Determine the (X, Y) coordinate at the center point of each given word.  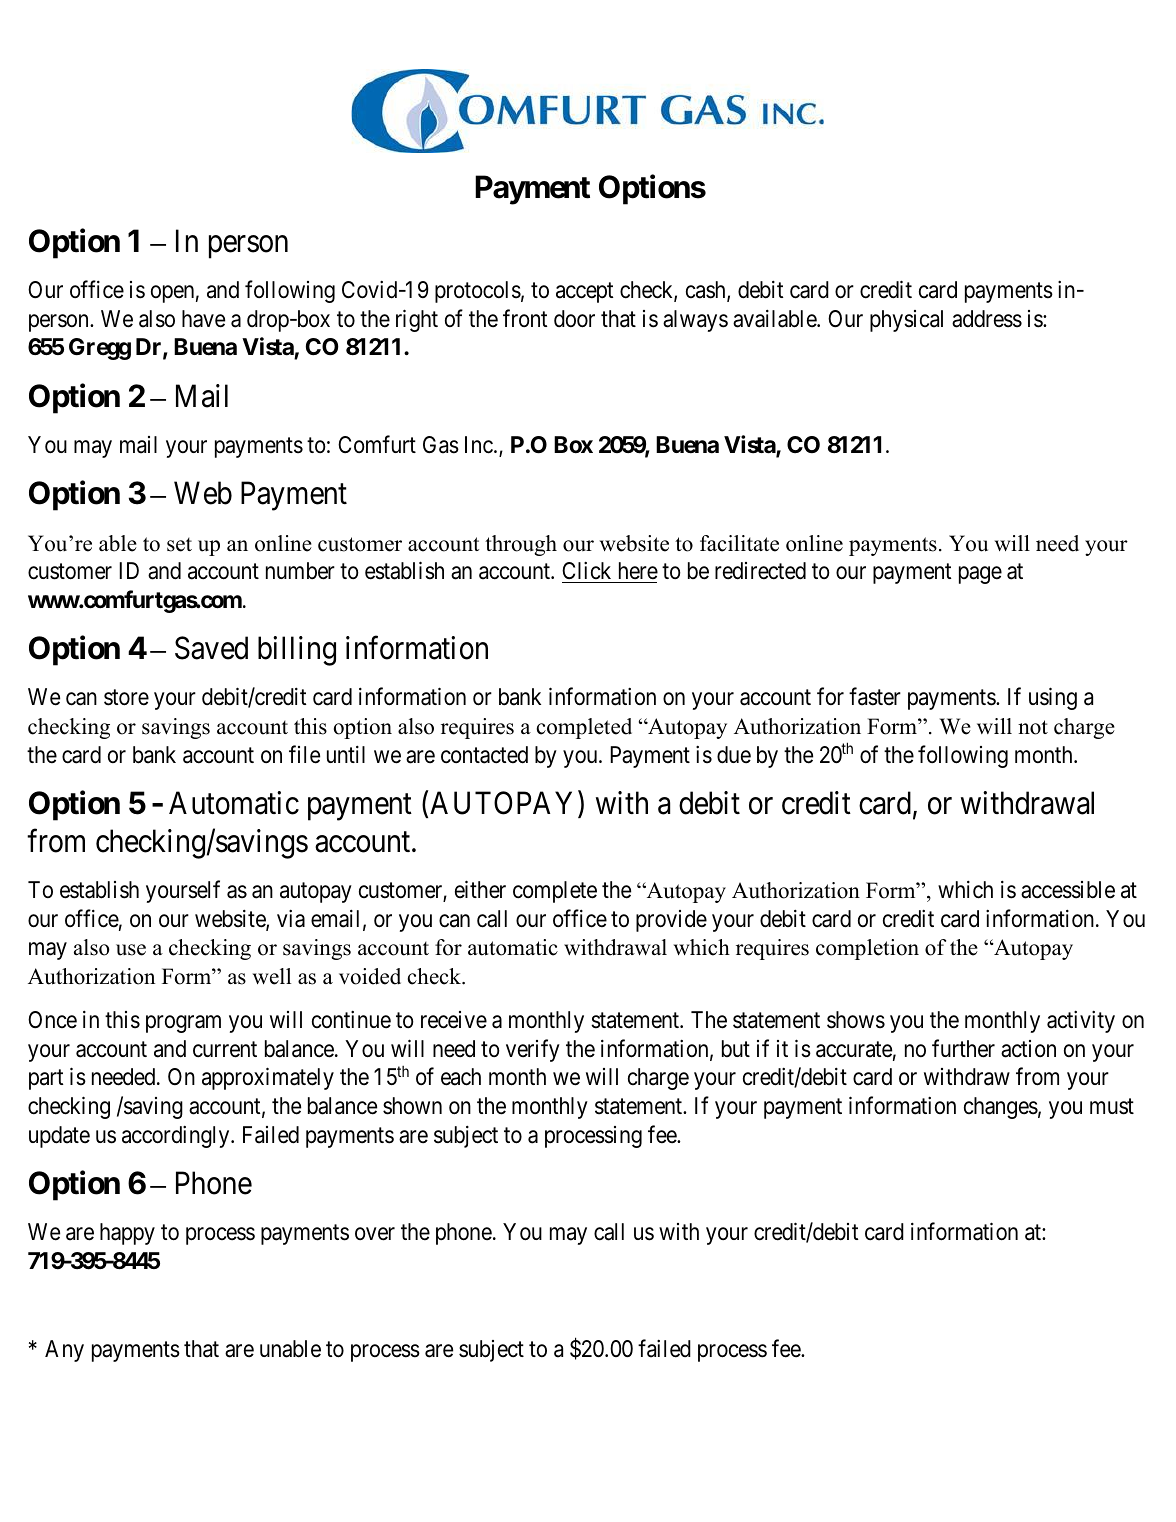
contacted (484, 755)
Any (64, 1351)
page (980, 575)
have (203, 319)
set (179, 544)
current (225, 1049)
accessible (1068, 890)
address (987, 319)
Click (586, 570)
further (963, 1048)
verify (533, 1050)
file (304, 754)
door (574, 319)
